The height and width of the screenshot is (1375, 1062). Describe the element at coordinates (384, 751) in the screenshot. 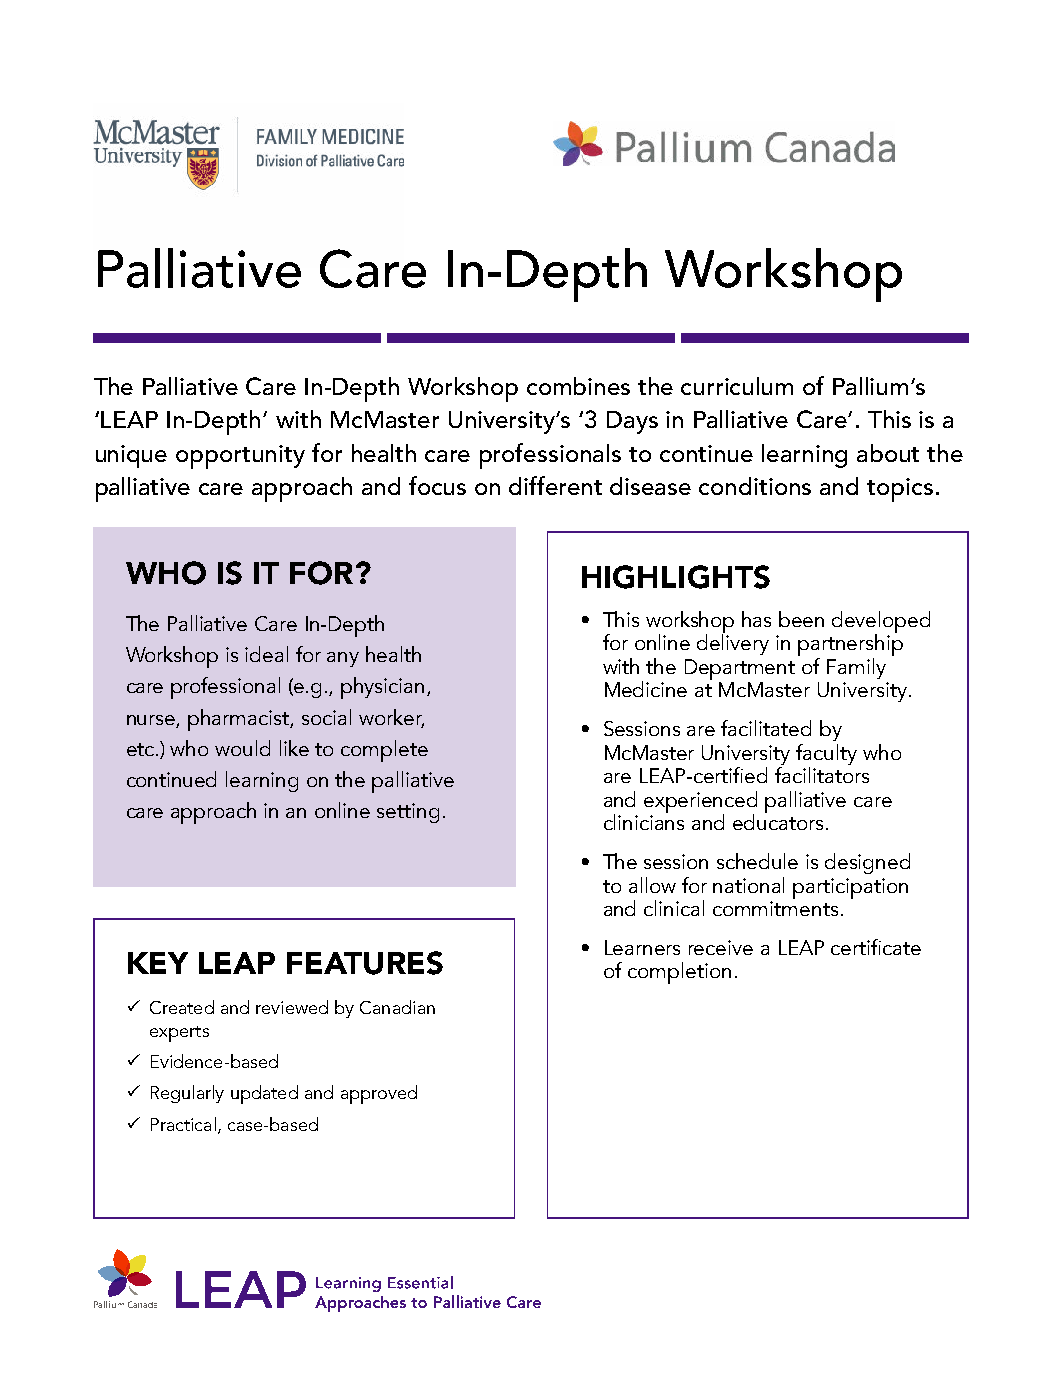

I see `complete` at that location.
